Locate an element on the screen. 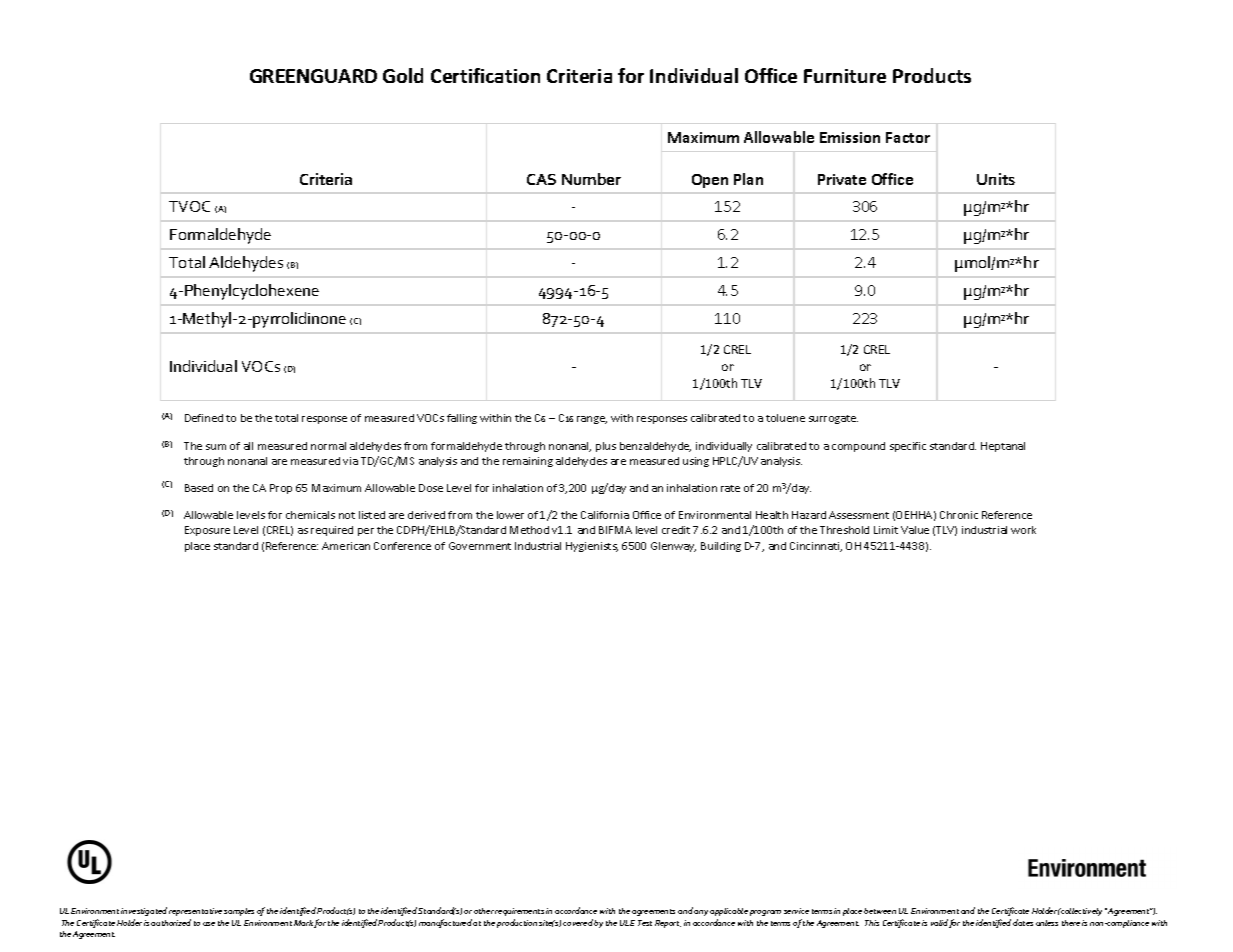 This screenshot has width=1233, height=952. Certification is located at coordinates (485, 75).
